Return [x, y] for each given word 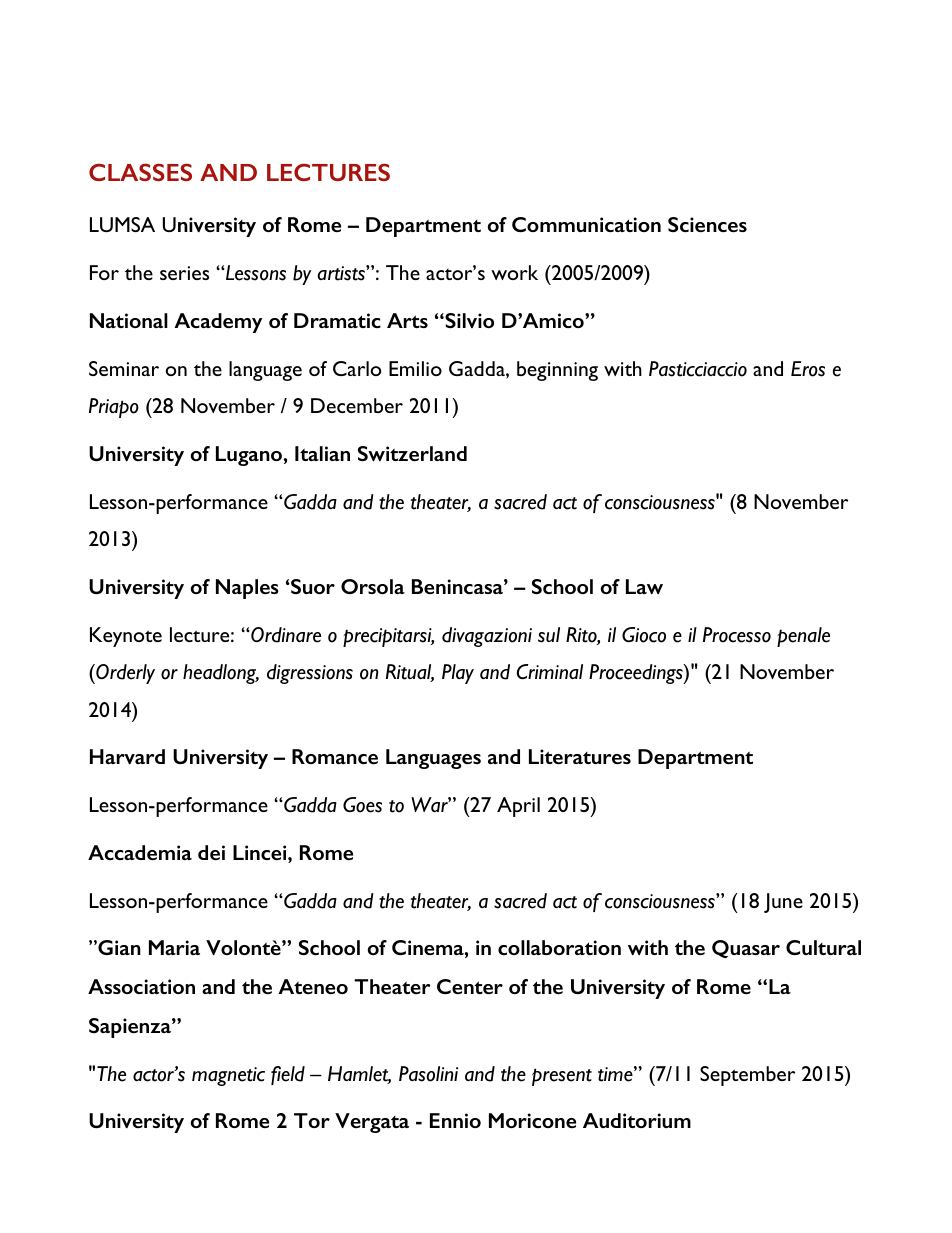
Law [644, 586]
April [518, 807]
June [783, 903]
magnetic [228, 1076]
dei [211, 852]
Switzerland [412, 453]
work [514, 272]
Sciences [707, 224]
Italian [322, 453]
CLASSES [140, 172]
